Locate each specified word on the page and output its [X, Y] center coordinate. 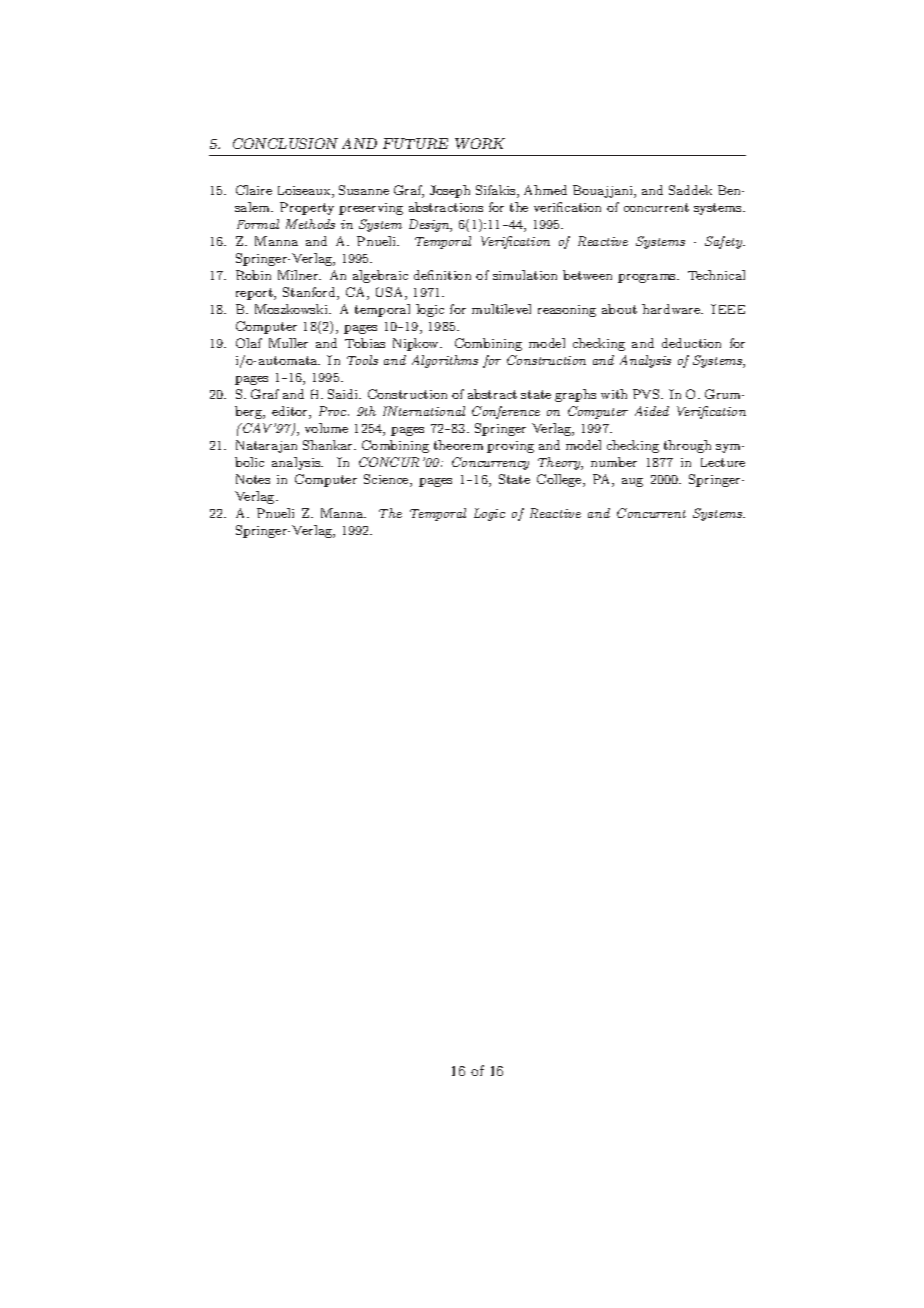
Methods [310, 224]
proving [510, 447]
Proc [334, 411]
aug [632, 482]
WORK [480, 143]
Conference [506, 412]
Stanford [310, 293]
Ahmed [545, 190]
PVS [647, 394]
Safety [725, 242]
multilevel [501, 309]
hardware [672, 309]
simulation [525, 275]
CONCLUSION [285, 143]
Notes [253, 479]
